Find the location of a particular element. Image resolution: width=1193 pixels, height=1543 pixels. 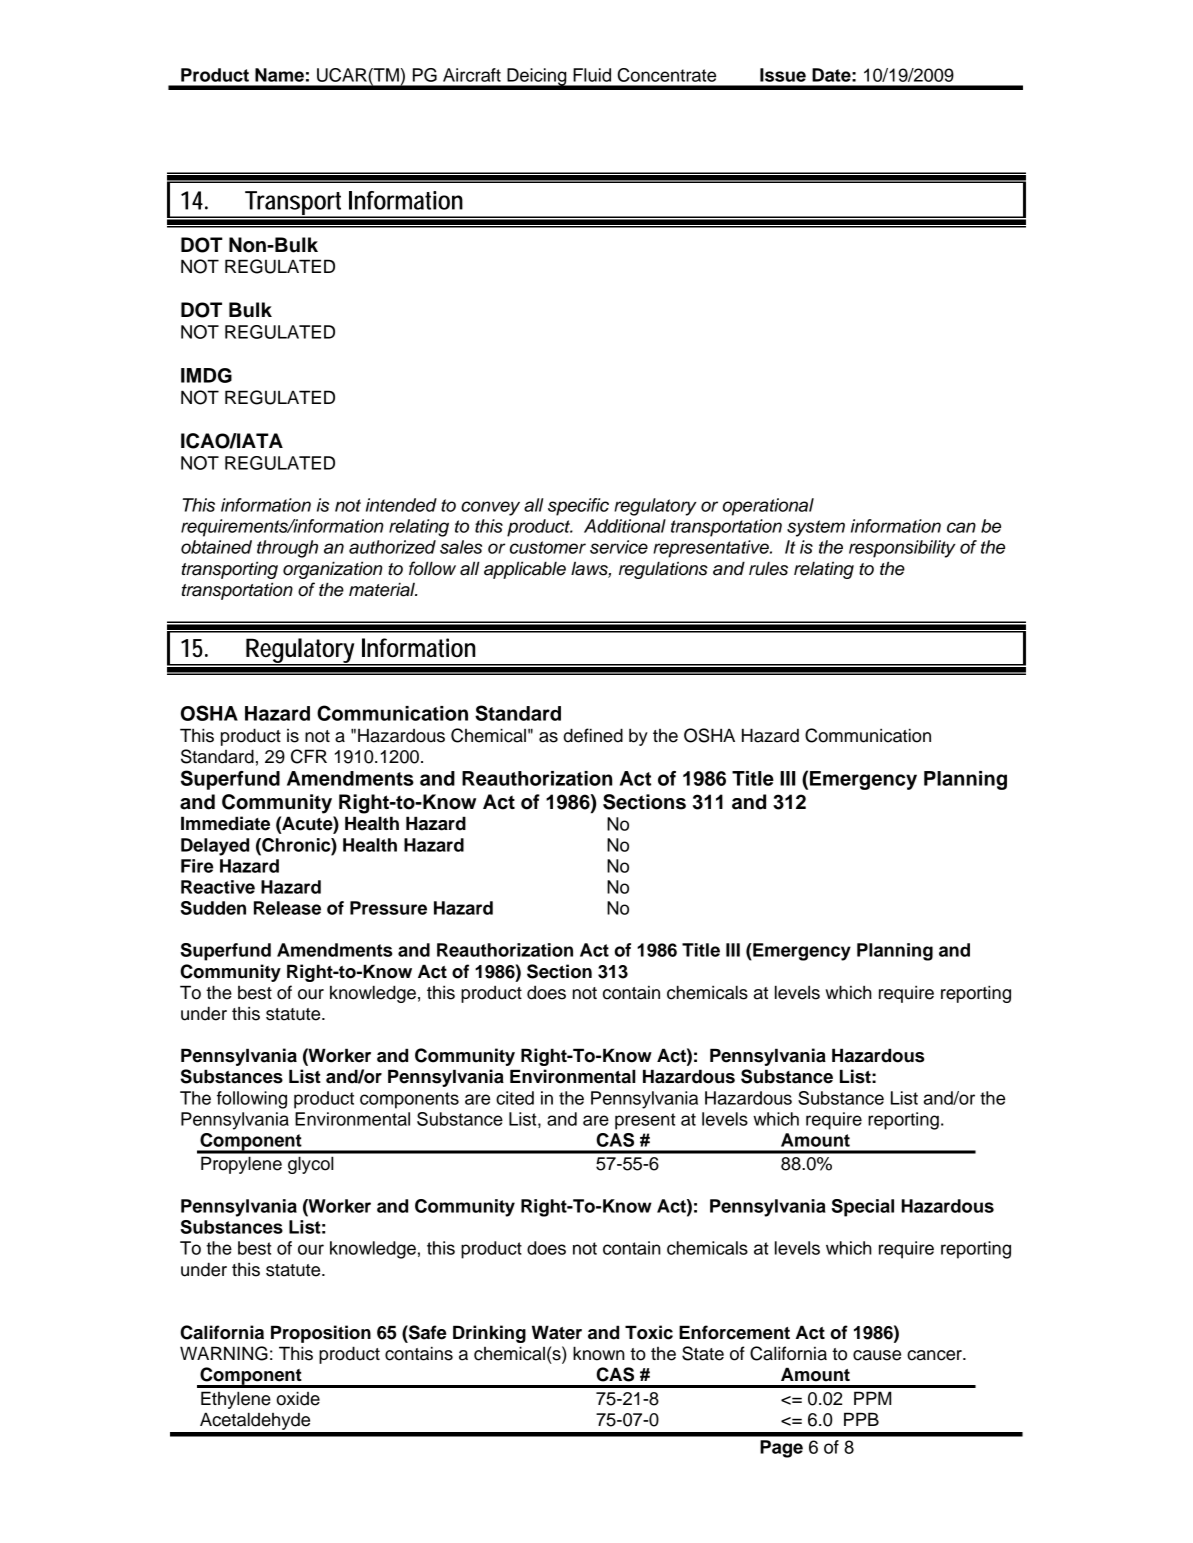

rules is located at coordinates (768, 568).
